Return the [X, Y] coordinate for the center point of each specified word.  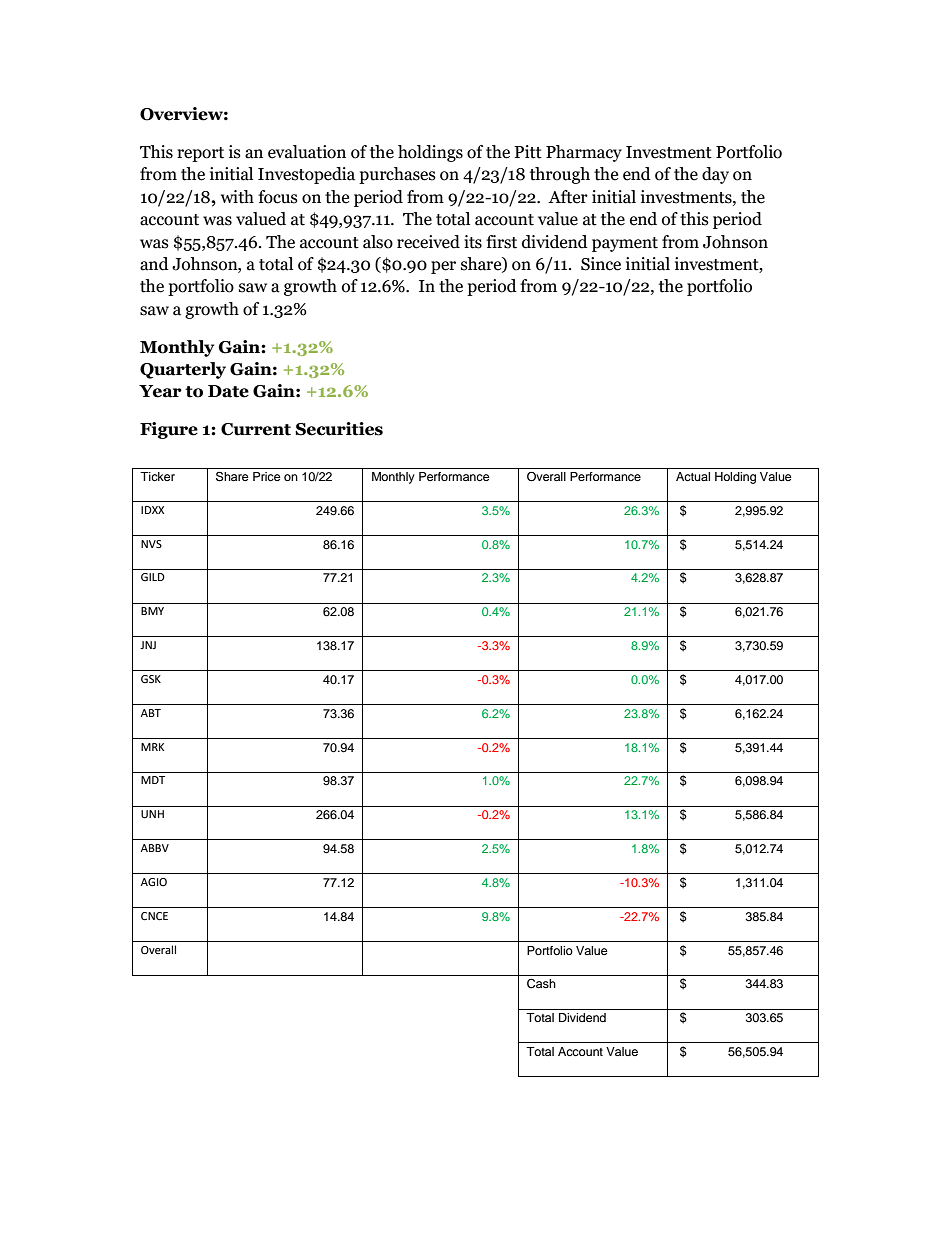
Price [267, 476]
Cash [541, 984]
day [715, 175]
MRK [152, 747]
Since [601, 264]
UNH [152, 814]
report [200, 154]
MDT [153, 780]
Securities [339, 429]
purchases [397, 175]
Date [228, 391]
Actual [693, 476]
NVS [151, 544]
